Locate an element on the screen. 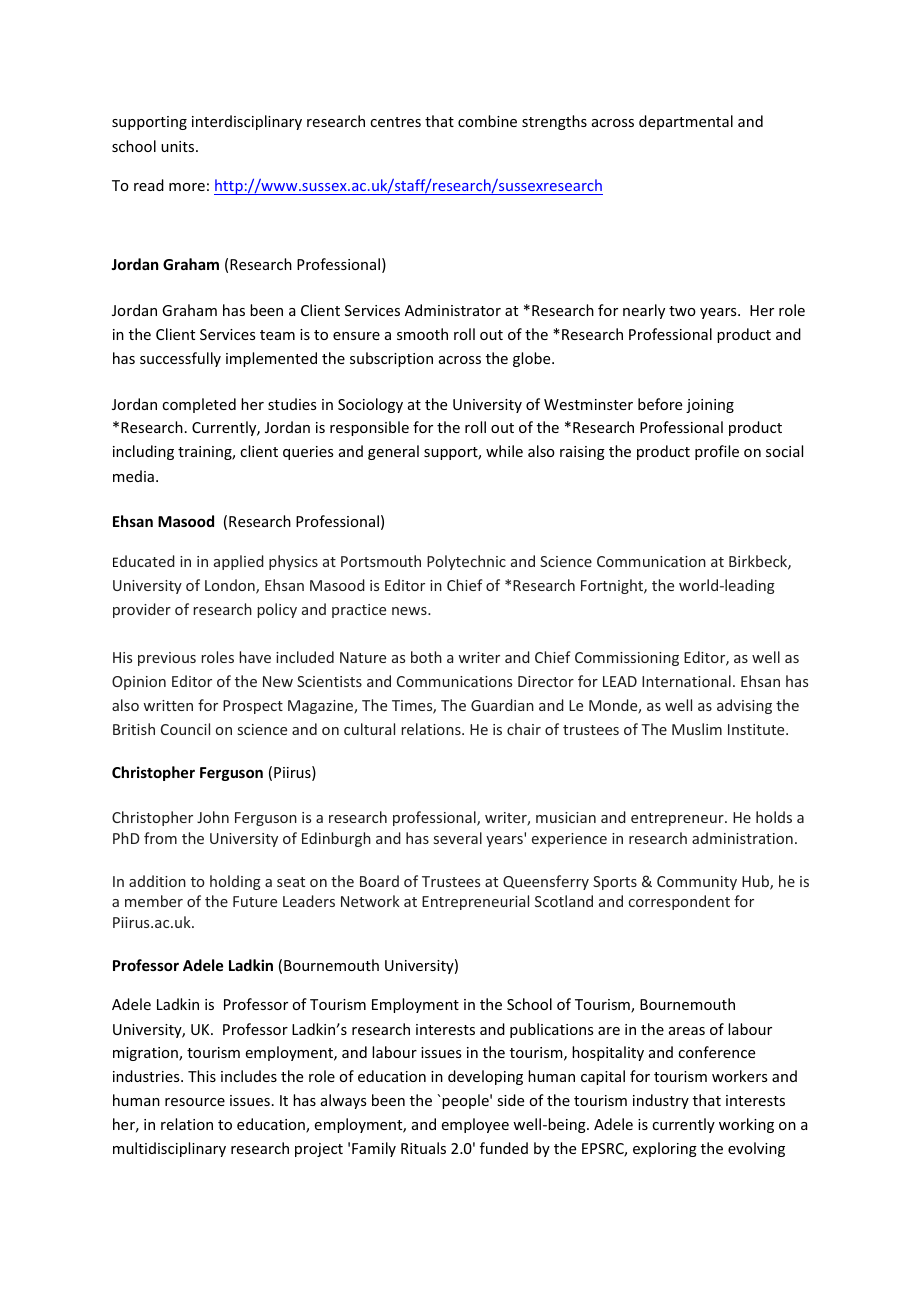 The width and height of the screenshot is (924, 1308). units is located at coordinates (179, 146).
